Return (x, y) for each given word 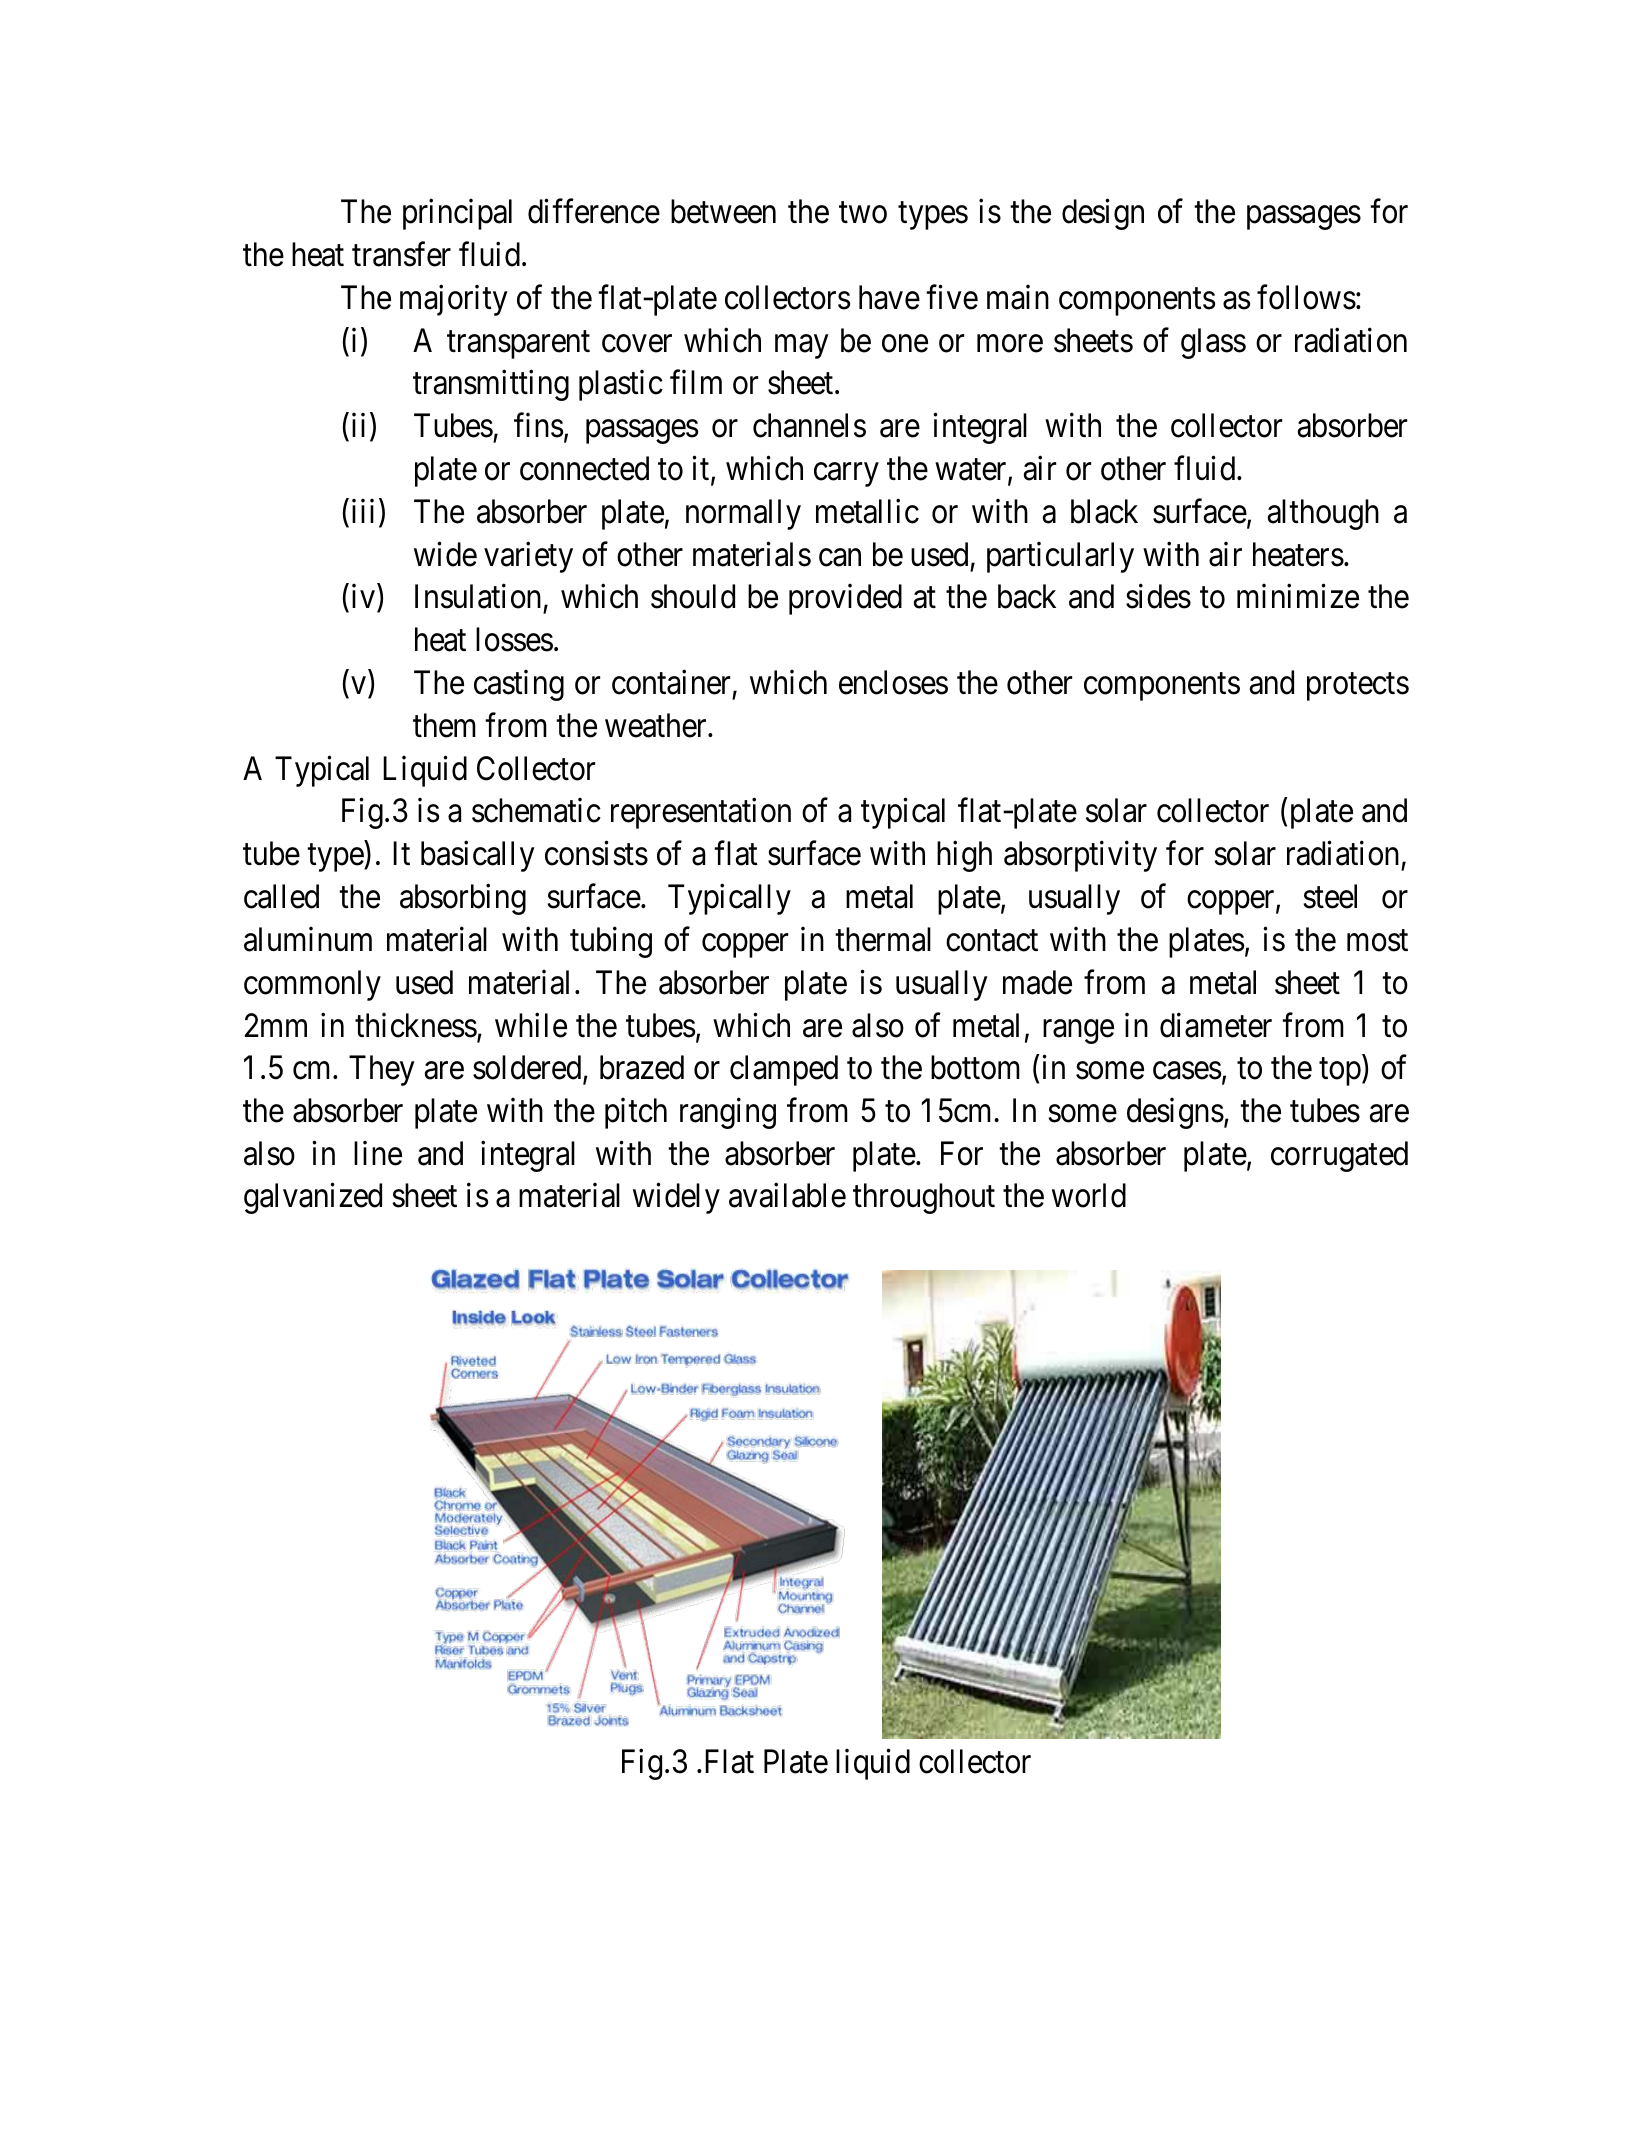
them (444, 725)
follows (1306, 297)
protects (1358, 687)
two (863, 213)
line (378, 1153)
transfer (401, 254)
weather (657, 725)
